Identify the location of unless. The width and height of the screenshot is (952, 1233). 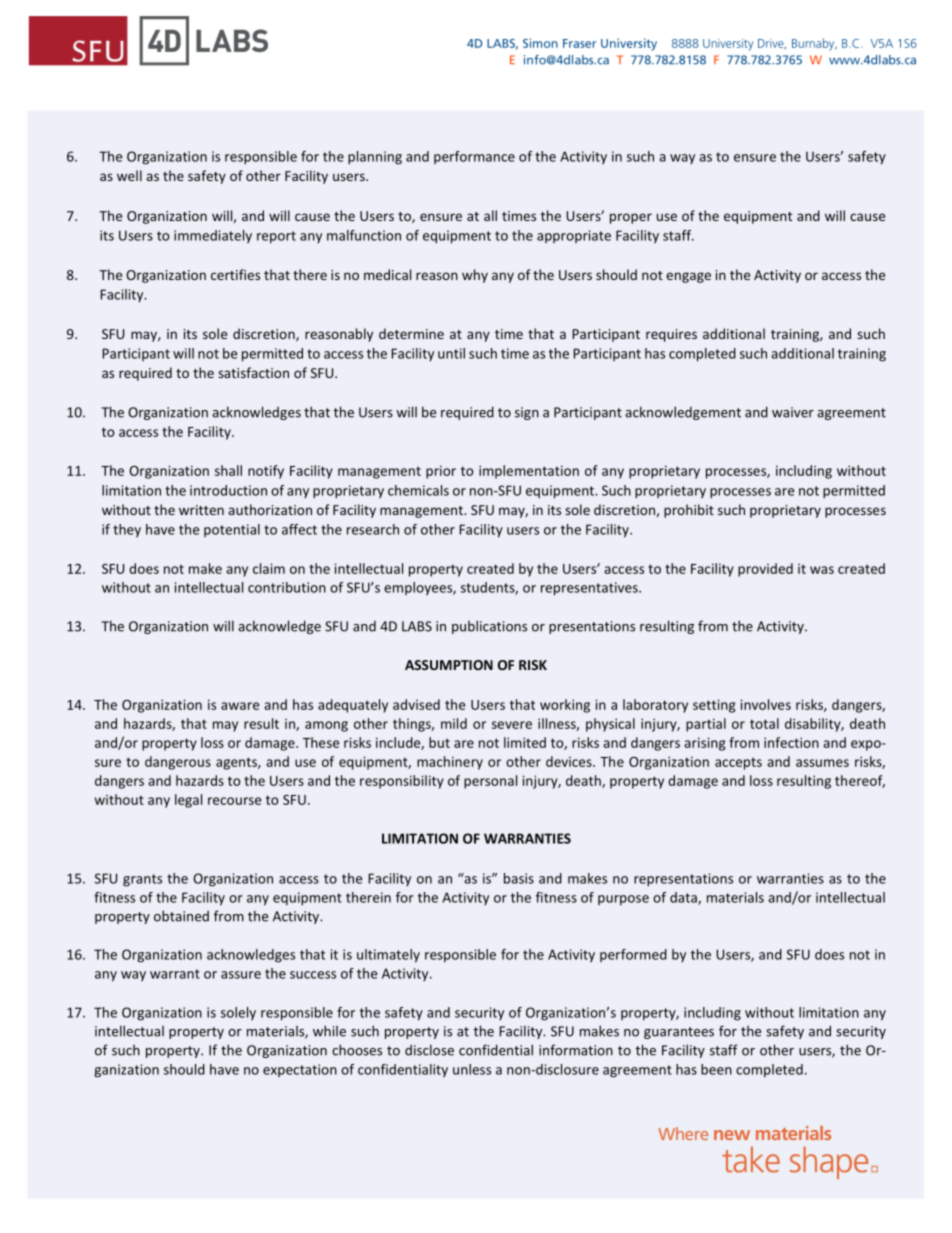
(472, 1069).
